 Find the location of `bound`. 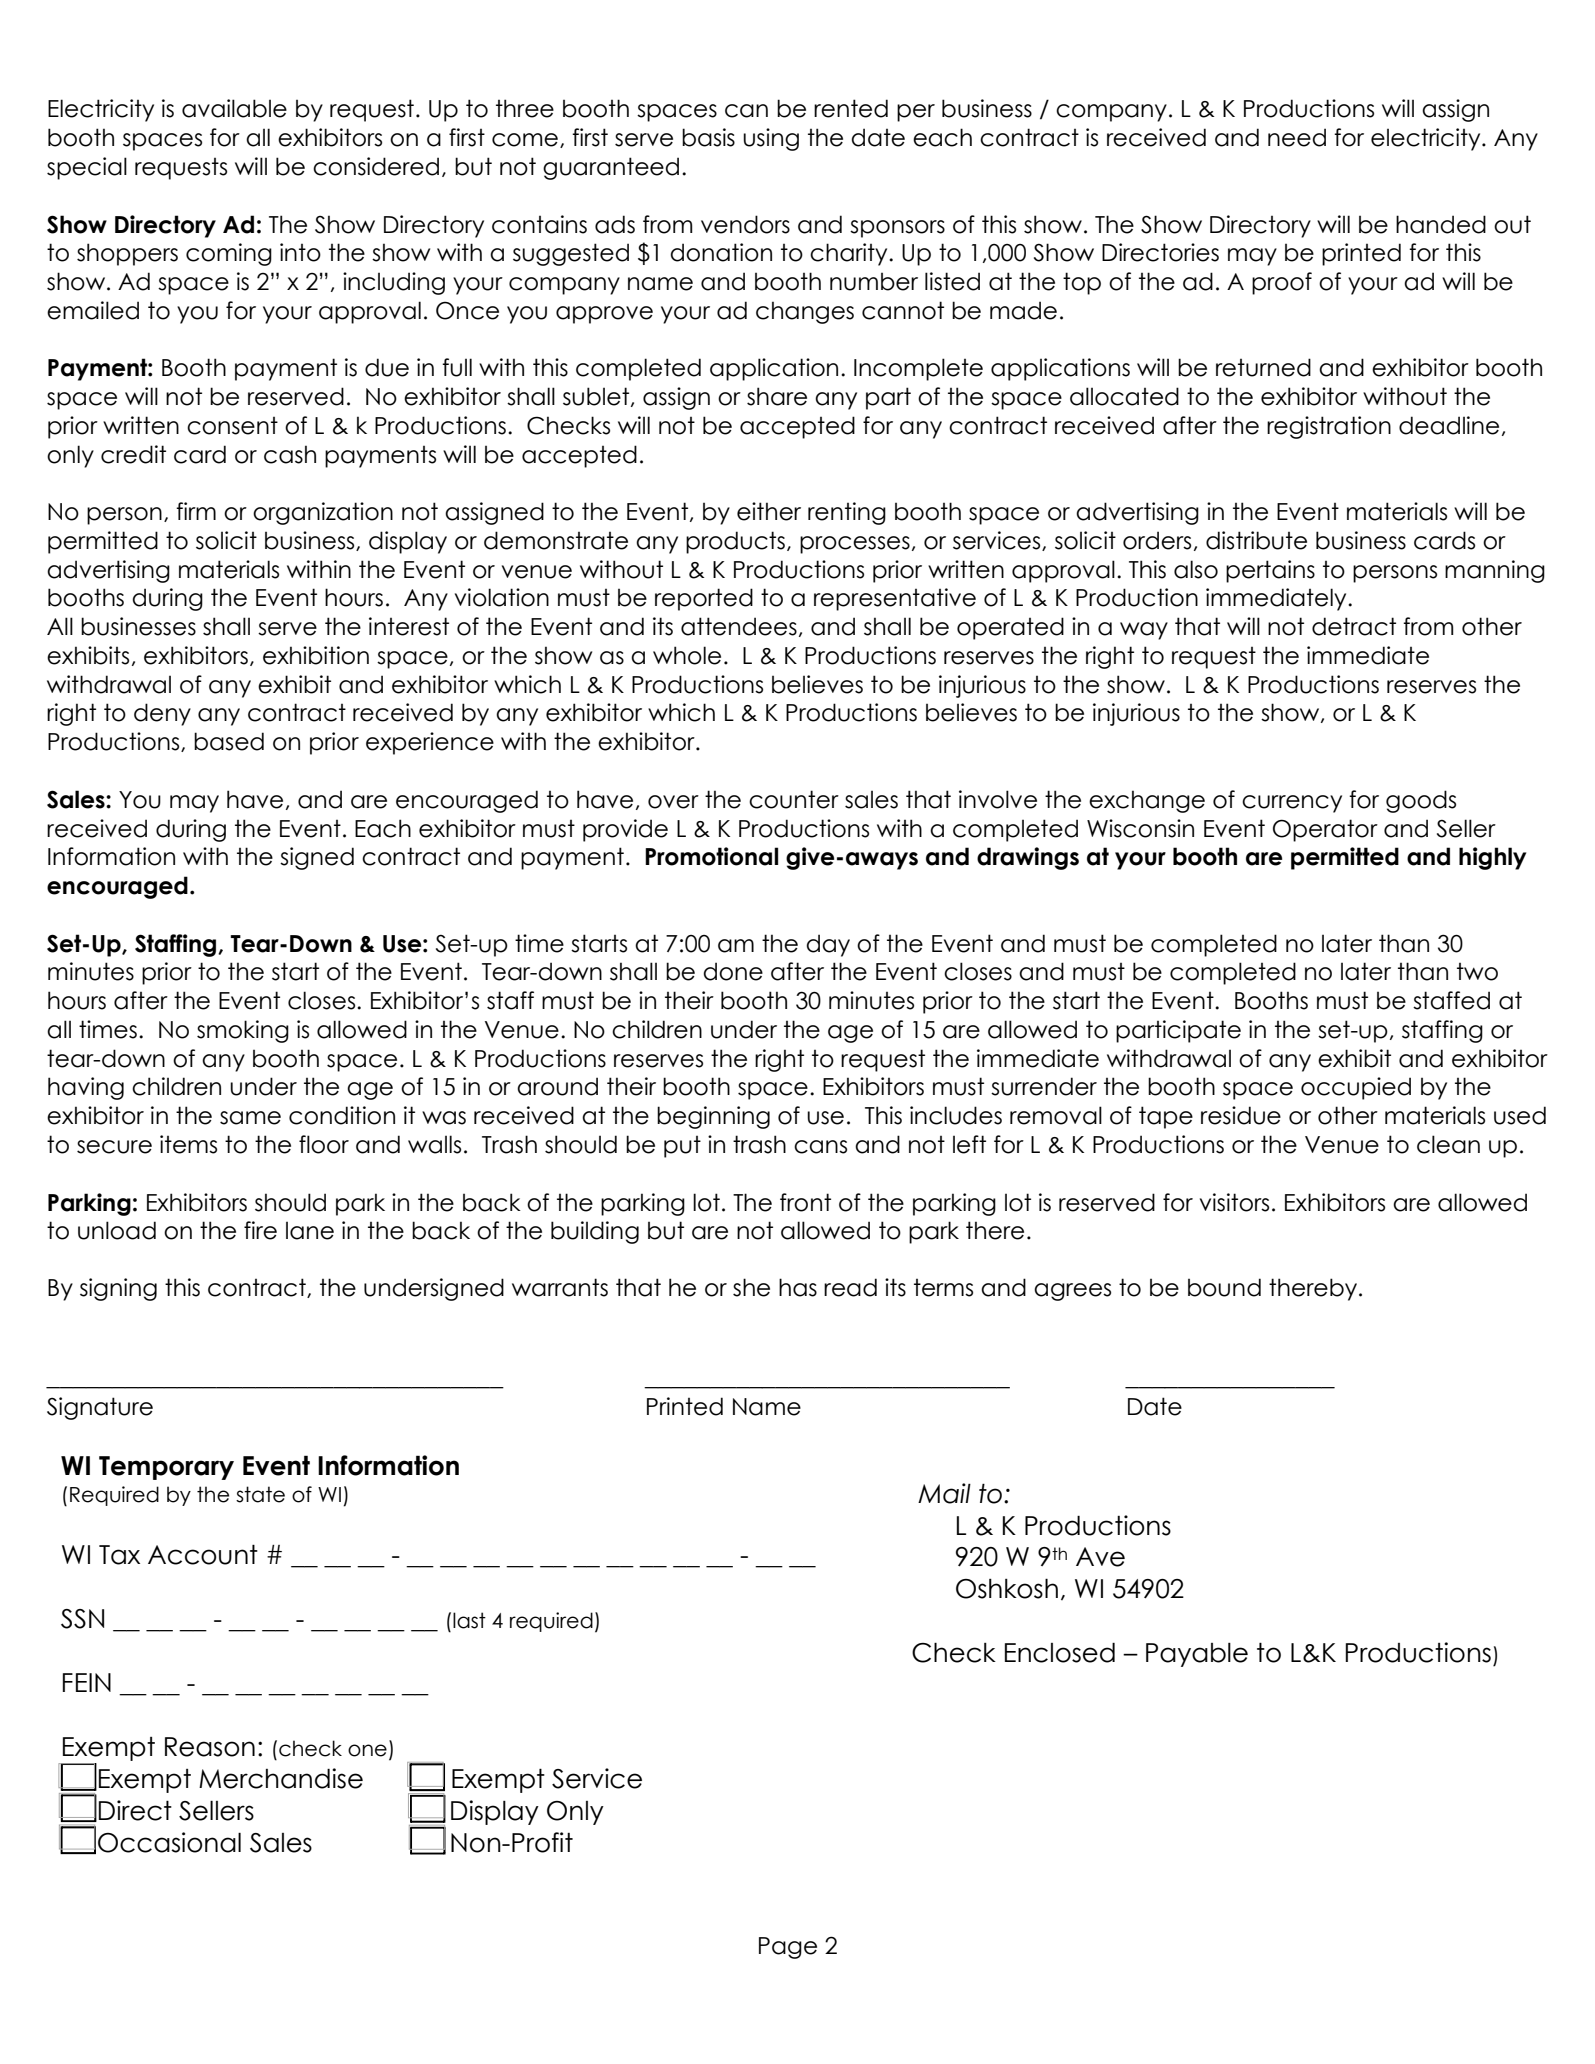

bound is located at coordinates (1224, 1287).
